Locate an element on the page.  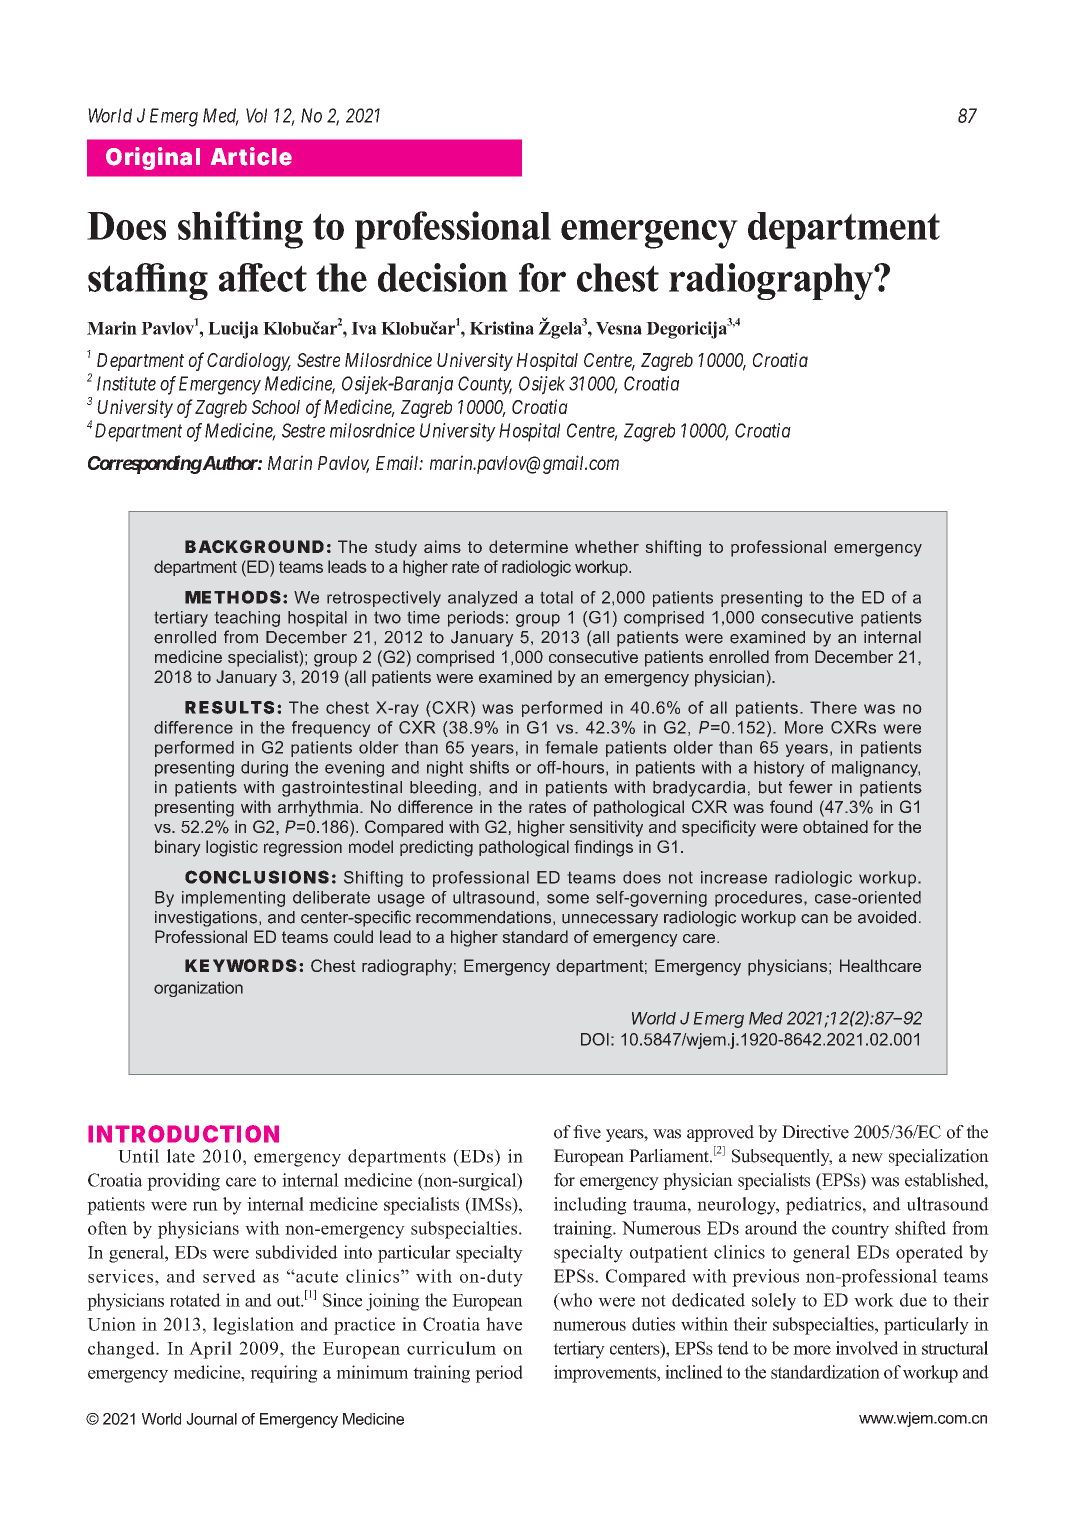
determine is located at coordinates (528, 546).
